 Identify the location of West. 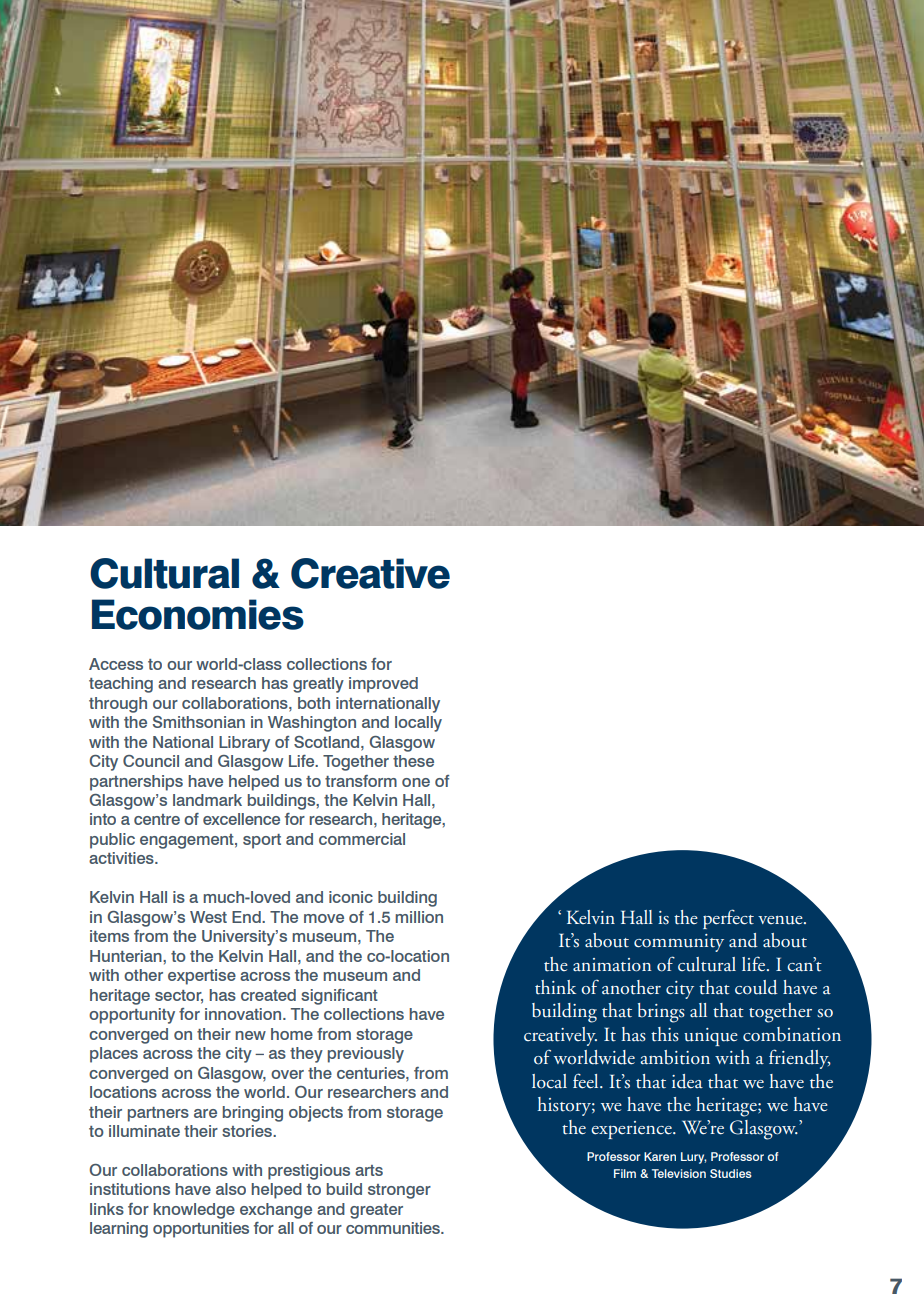
(208, 917).
